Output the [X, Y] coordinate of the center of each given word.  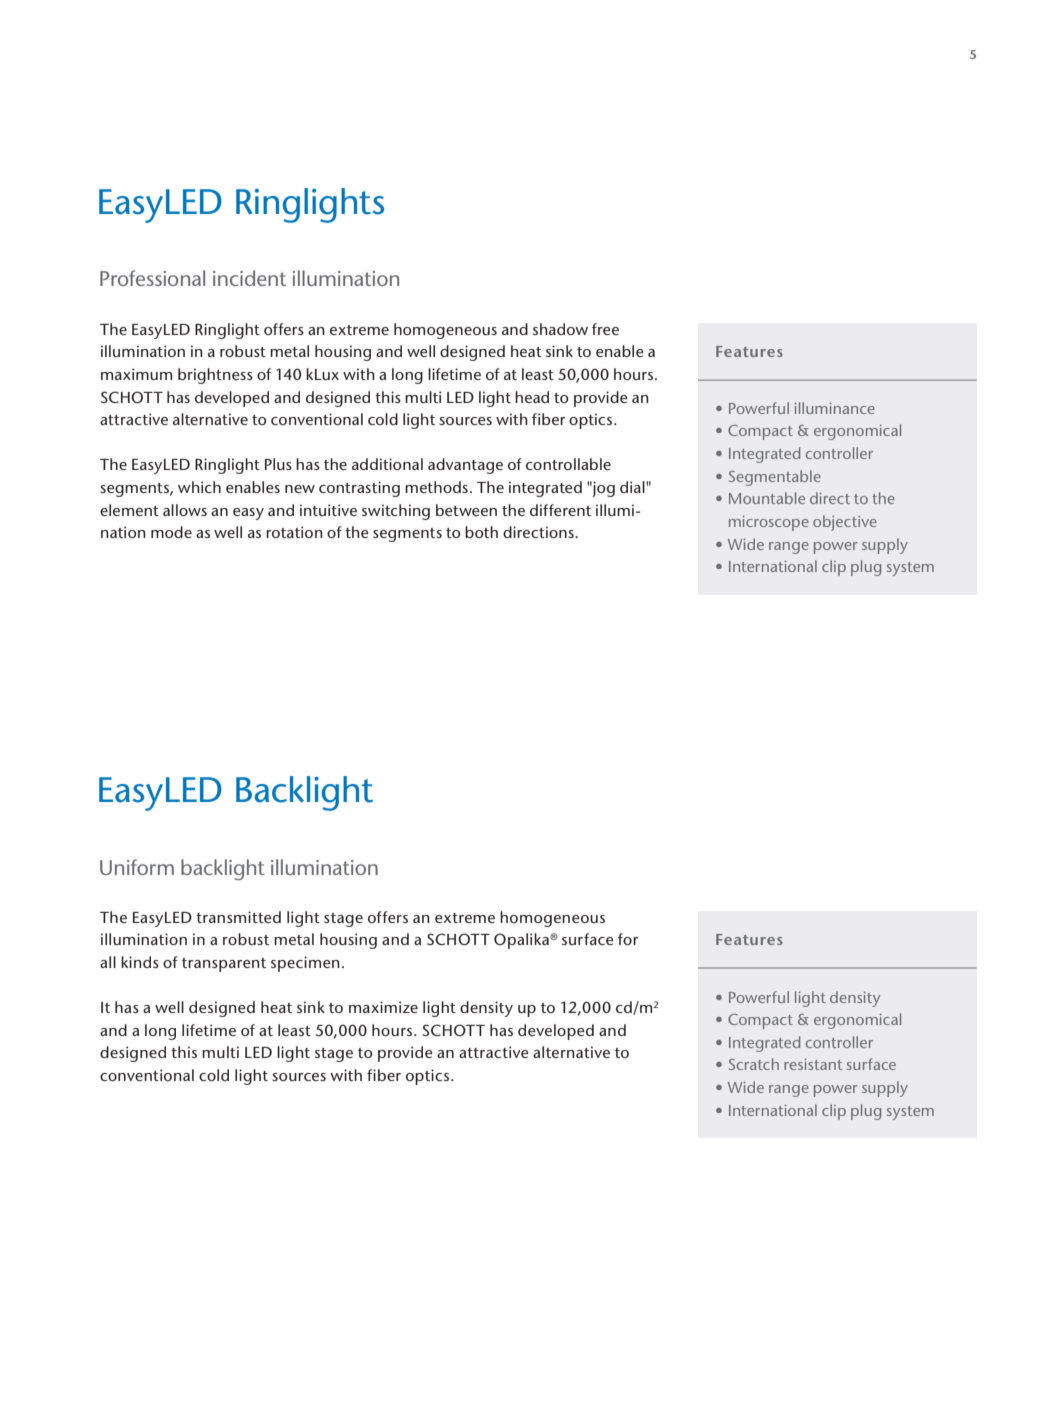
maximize [383, 1007]
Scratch [754, 1064]
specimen [305, 964]
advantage [465, 466]
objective [845, 523]
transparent [224, 965]
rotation [294, 532]
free [605, 329]
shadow [560, 329]
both [481, 532]
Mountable [767, 498]
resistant [813, 1064]
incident [249, 278]
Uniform [137, 867]
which [199, 487]
